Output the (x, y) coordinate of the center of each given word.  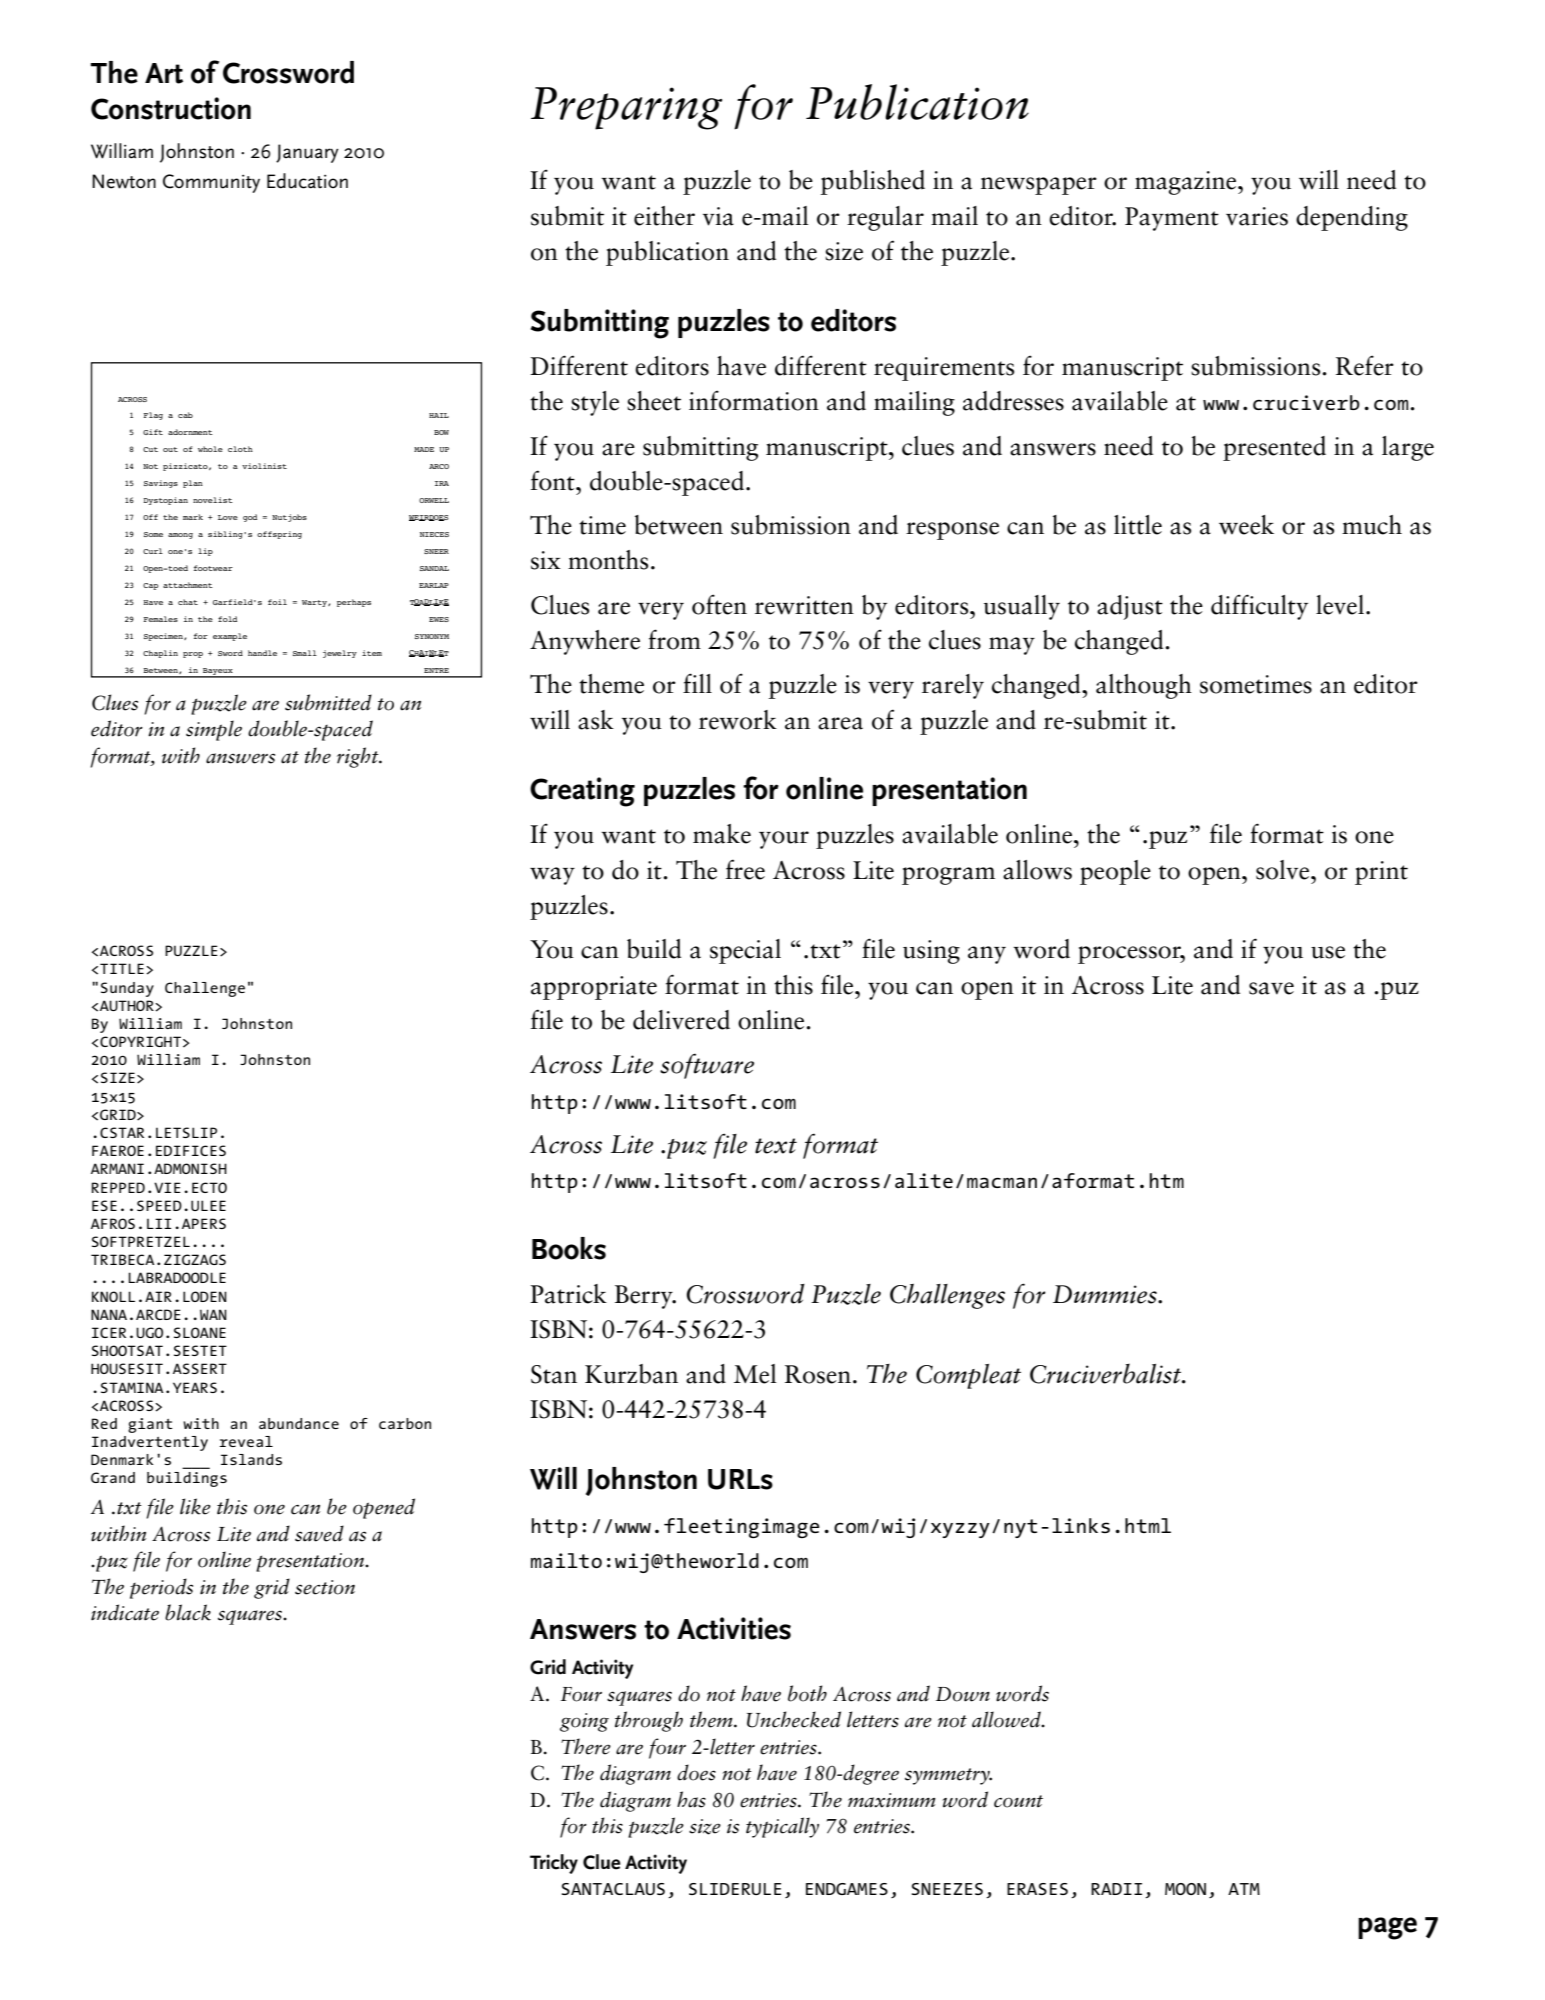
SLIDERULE (735, 1889)
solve (1284, 870)
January (307, 153)
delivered (681, 1020)
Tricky (554, 1864)
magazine (1187, 183)
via (718, 216)
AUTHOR (128, 1005)
